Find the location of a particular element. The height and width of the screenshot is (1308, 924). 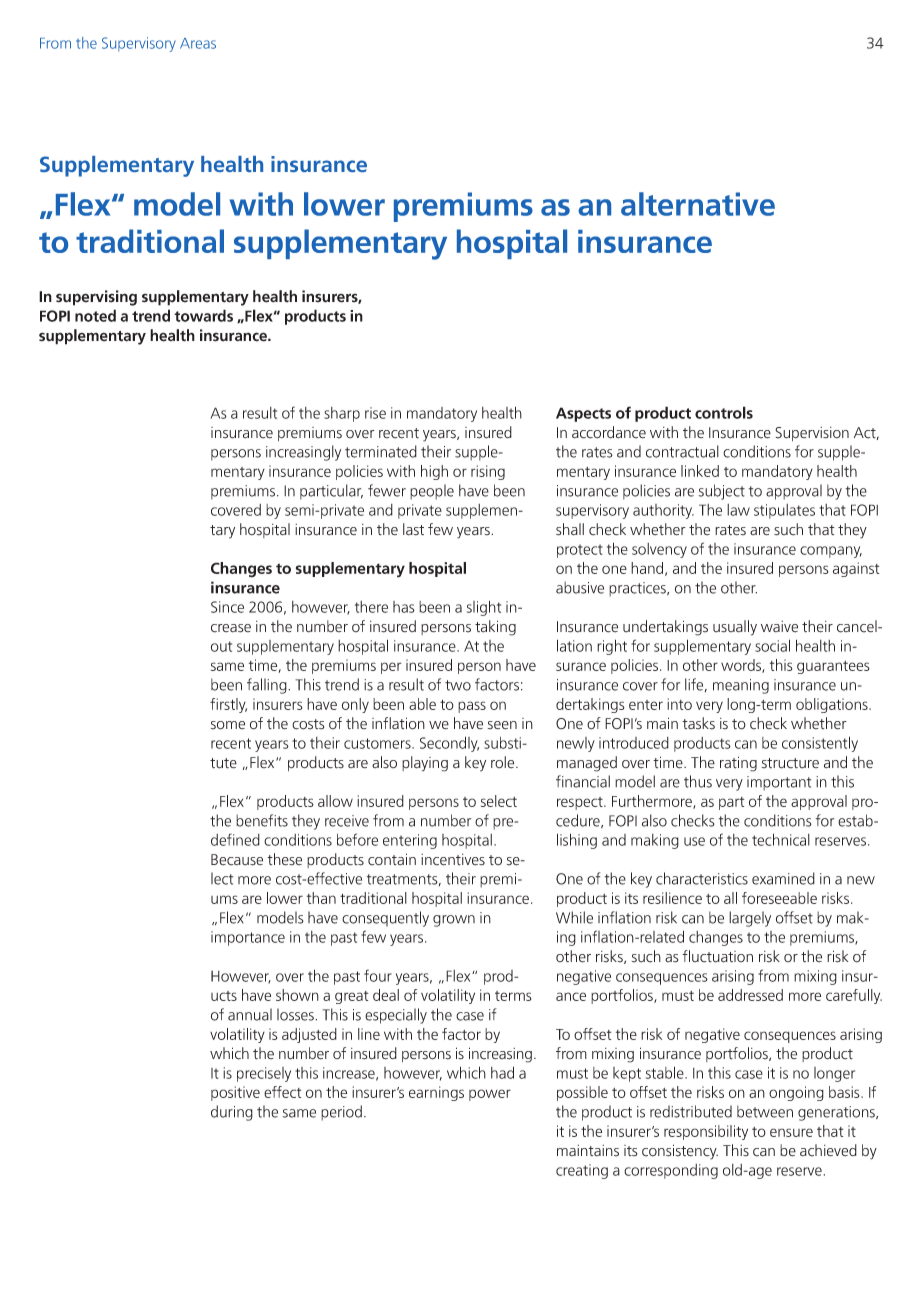

meaning is located at coordinates (741, 686).
